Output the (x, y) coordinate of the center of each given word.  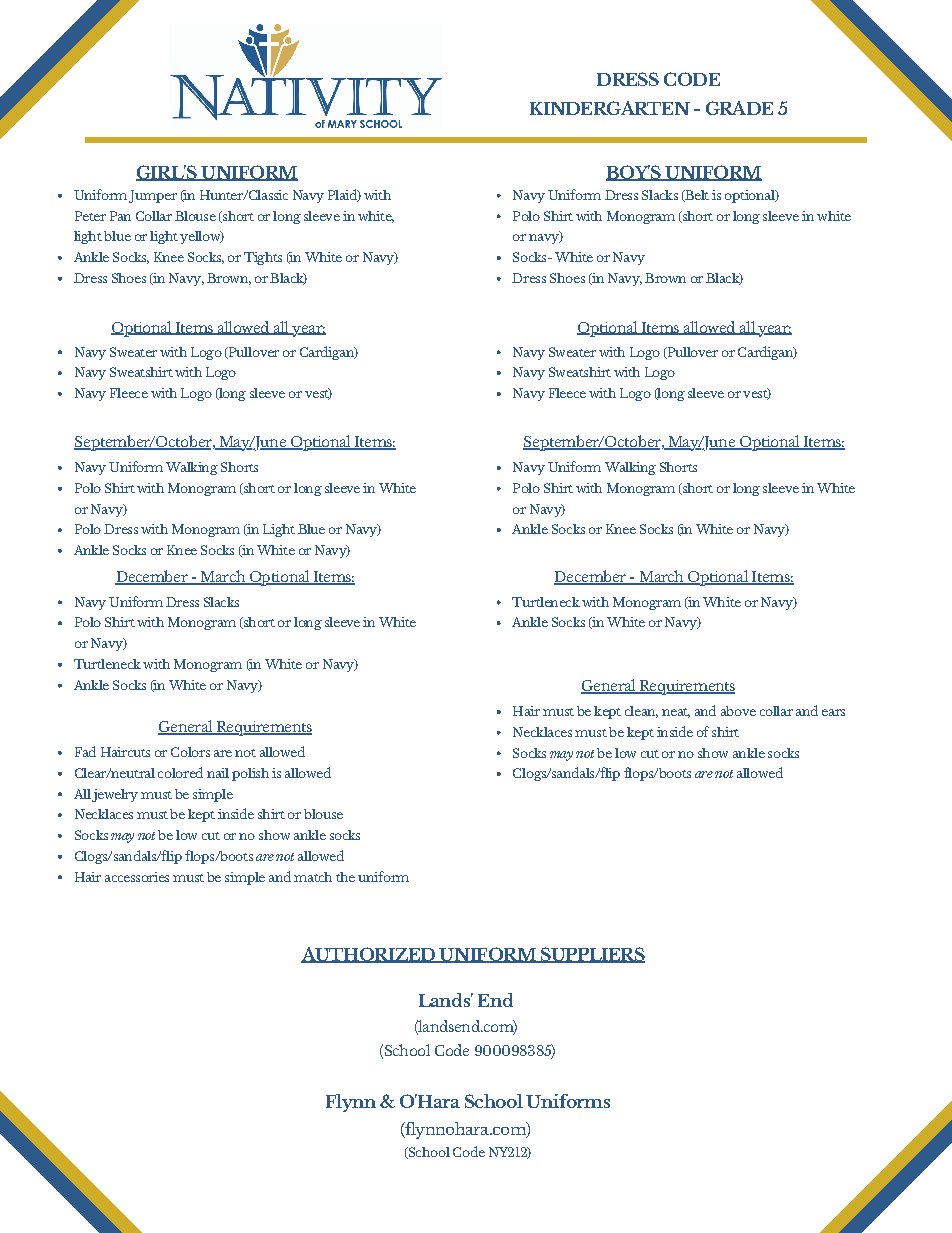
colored (180, 772)
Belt (696, 196)
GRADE (739, 108)
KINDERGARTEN (610, 108)
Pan (120, 216)
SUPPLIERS (591, 955)
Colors (190, 752)
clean (641, 712)
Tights (263, 258)
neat (676, 713)
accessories (137, 877)
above (738, 711)
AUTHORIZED (369, 955)
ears (833, 712)
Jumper (153, 196)
